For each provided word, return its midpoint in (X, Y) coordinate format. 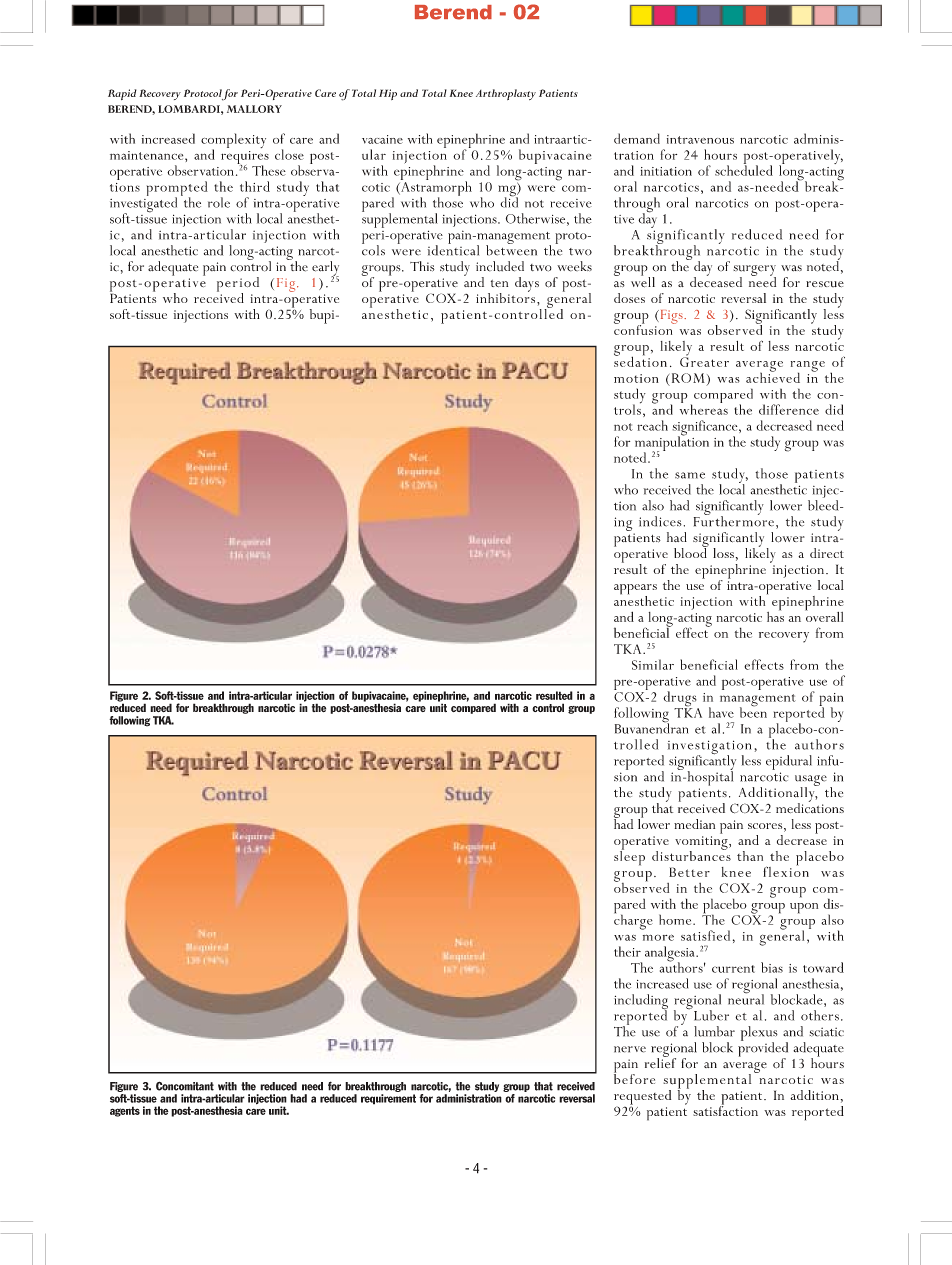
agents (125, 1111)
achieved (773, 376)
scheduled (744, 169)
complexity (233, 142)
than (750, 856)
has (775, 615)
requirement (388, 1099)
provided (763, 1049)
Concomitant (185, 1086)
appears (635, 590)
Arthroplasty (506, 94)
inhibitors (507, 297)
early (325, 269)
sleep (629, 857)
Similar (653, 664)
